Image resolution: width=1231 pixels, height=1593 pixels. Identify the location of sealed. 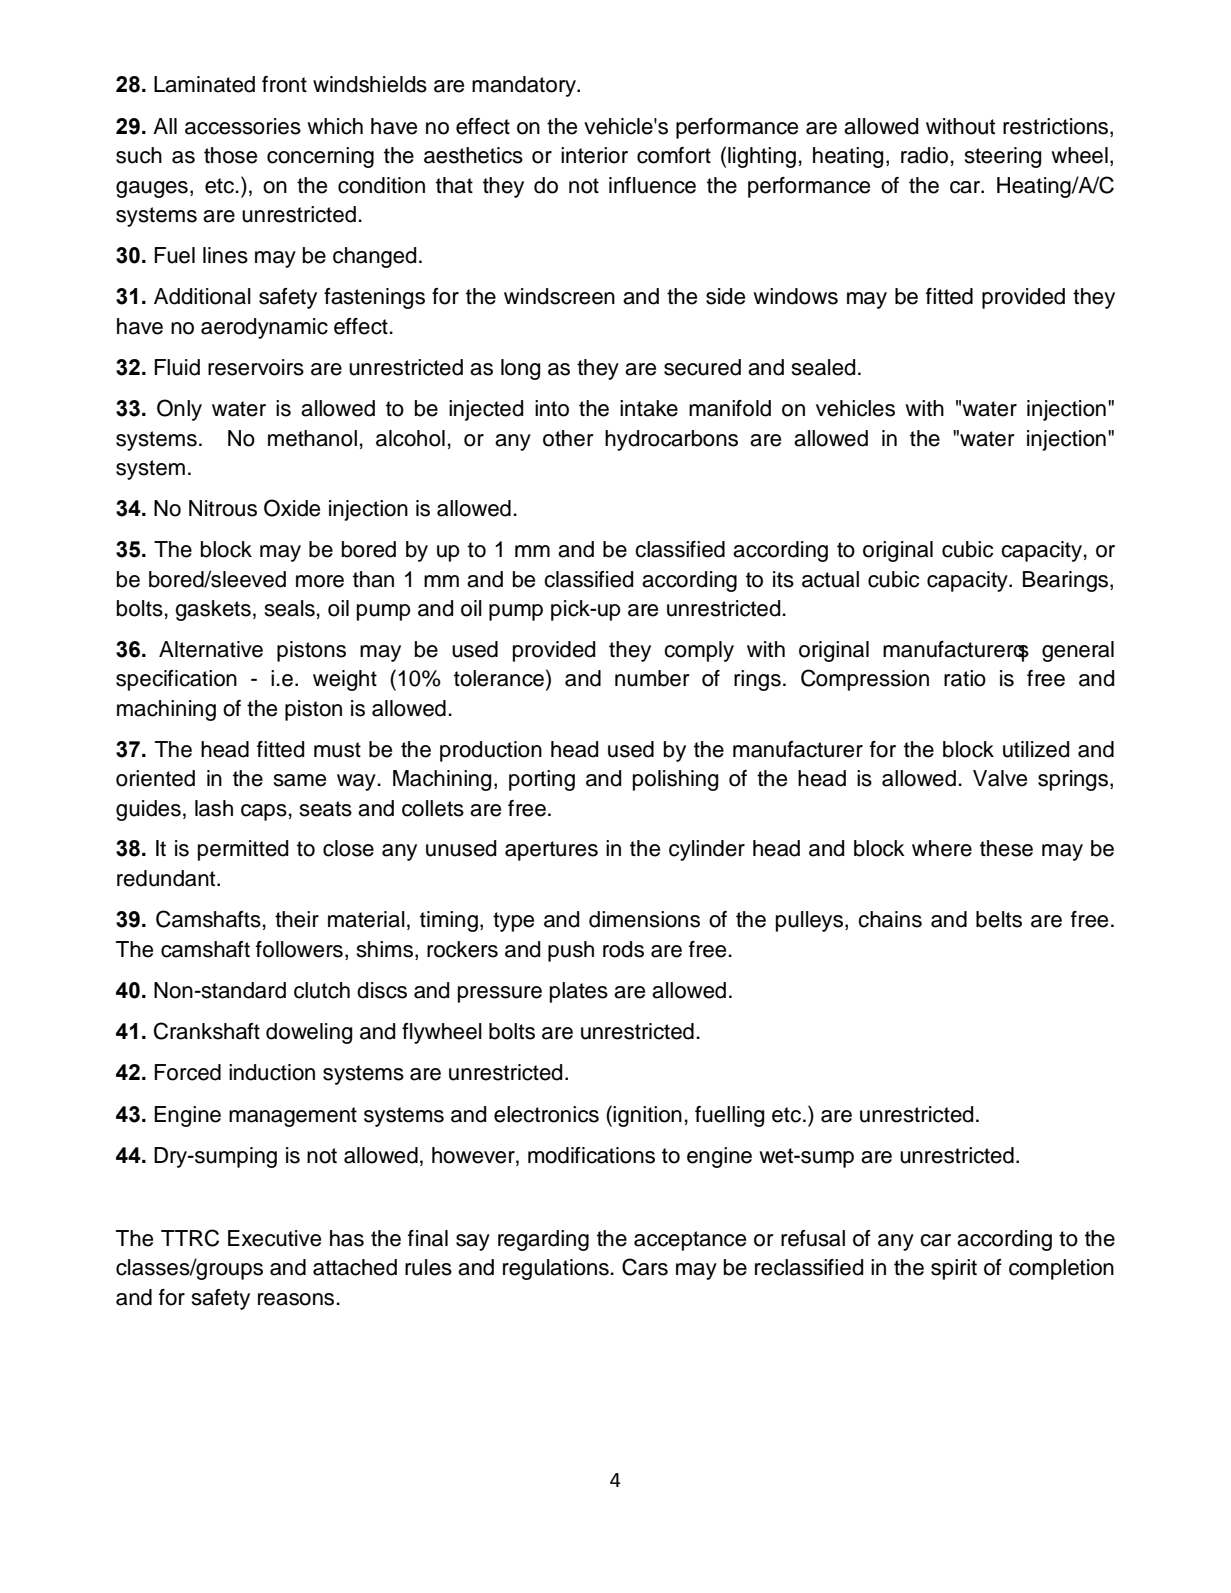
(823, 367).
